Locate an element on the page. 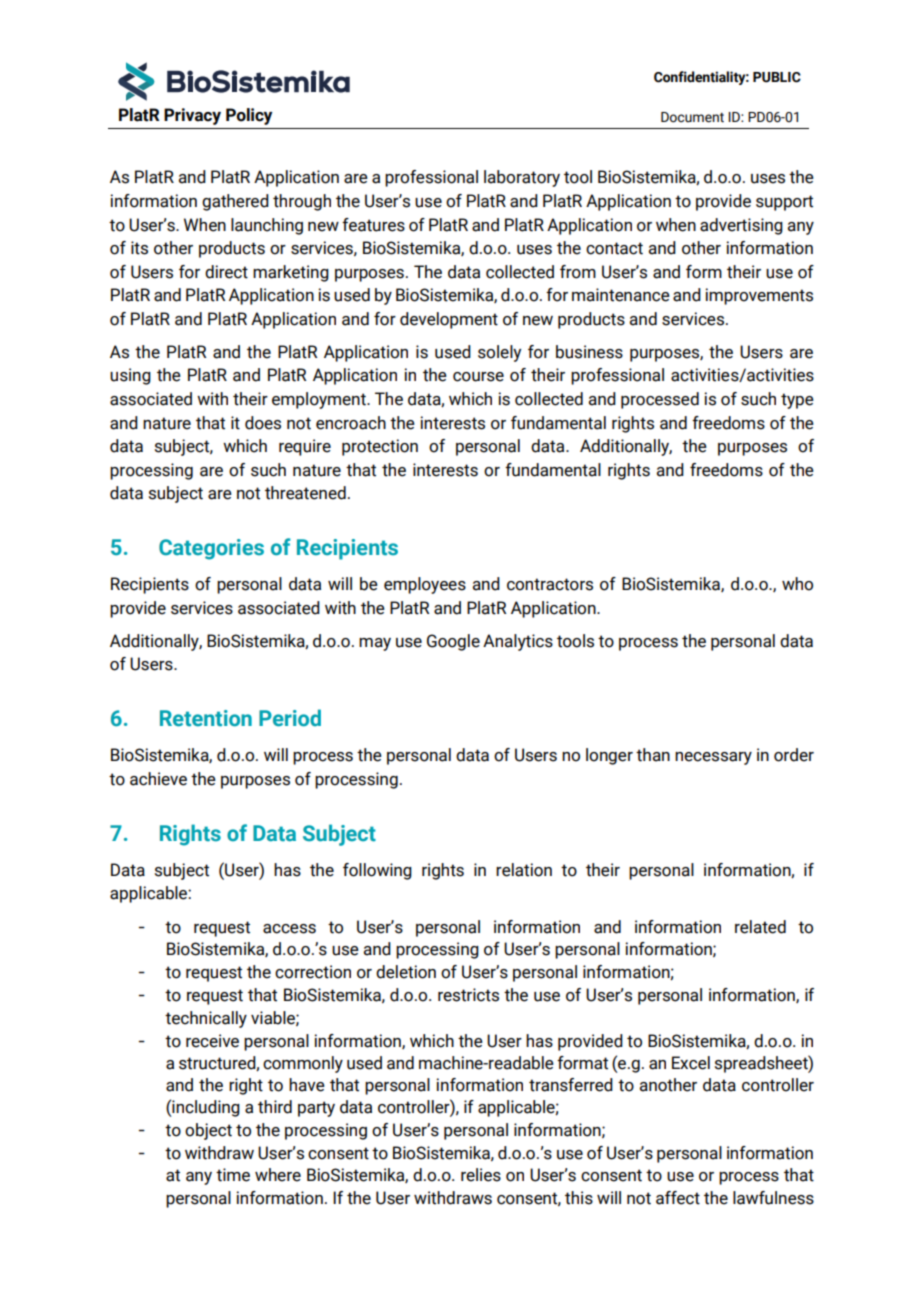 This document has height=1308, width=924. Retention is located at coordinates (206, 718).
